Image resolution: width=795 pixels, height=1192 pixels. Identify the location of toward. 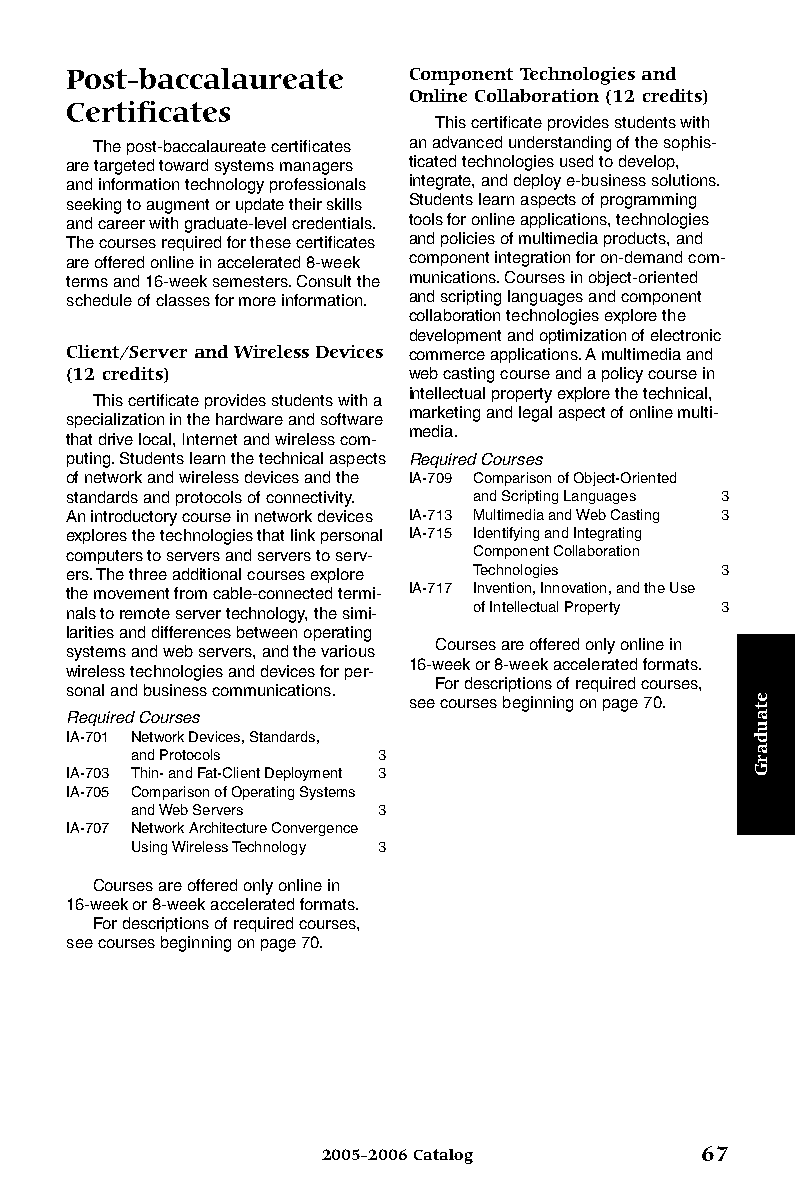
(183, 165).
